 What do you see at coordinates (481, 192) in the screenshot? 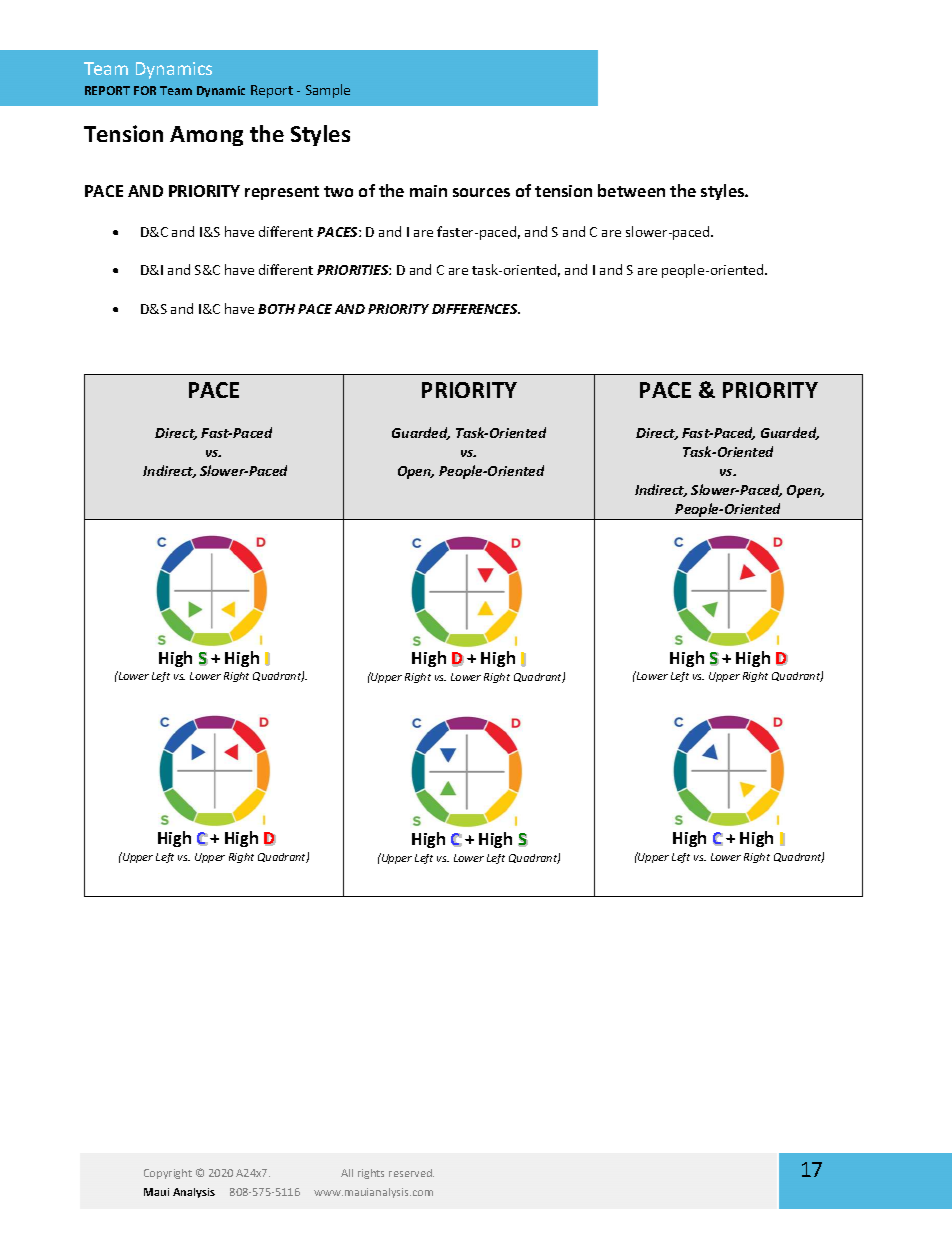
I see `sources` at bounding box center [481, 192].
